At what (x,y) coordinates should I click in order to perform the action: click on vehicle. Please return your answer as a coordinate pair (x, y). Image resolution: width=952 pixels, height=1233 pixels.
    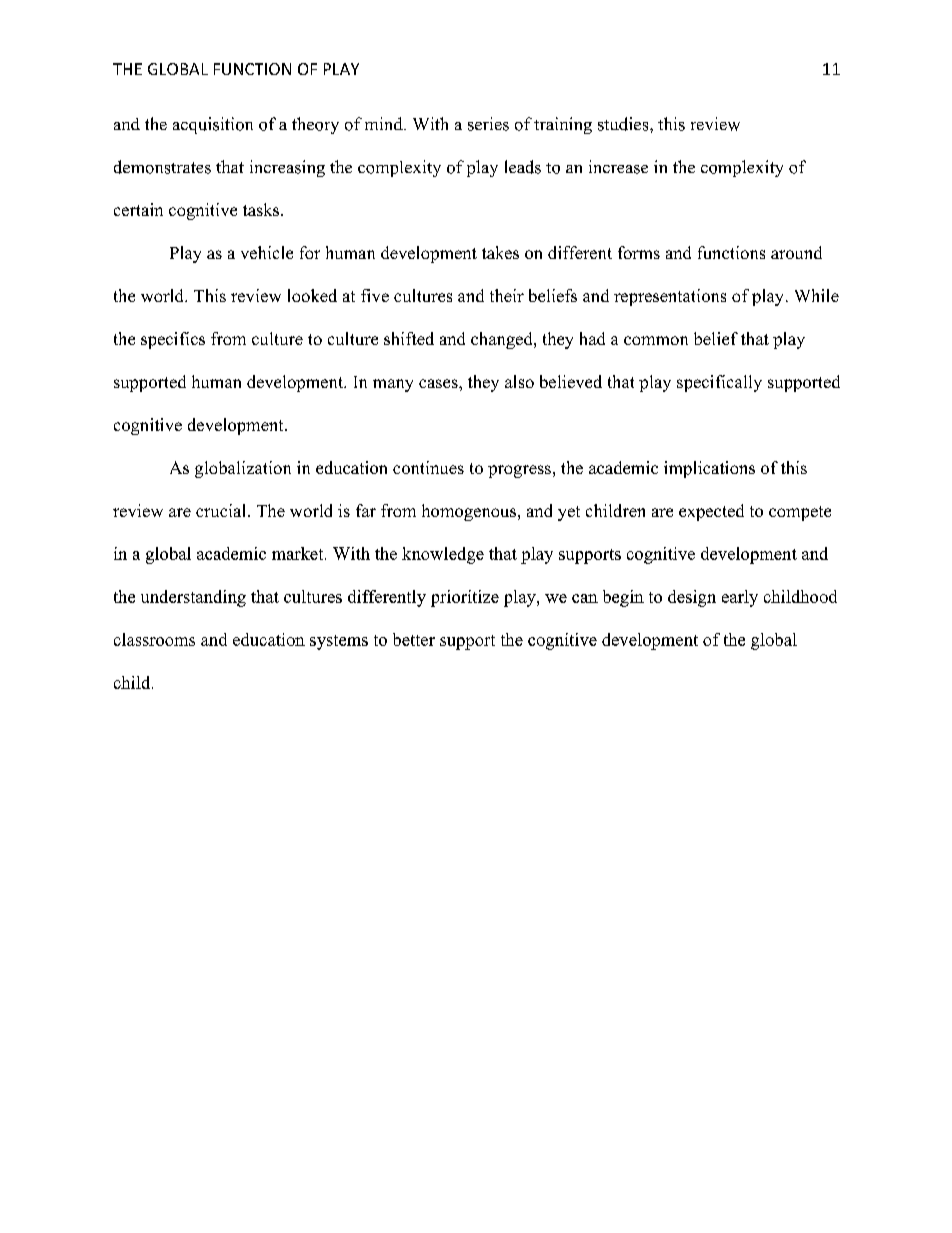
    Looking at the image, I should click on (267, 252).
